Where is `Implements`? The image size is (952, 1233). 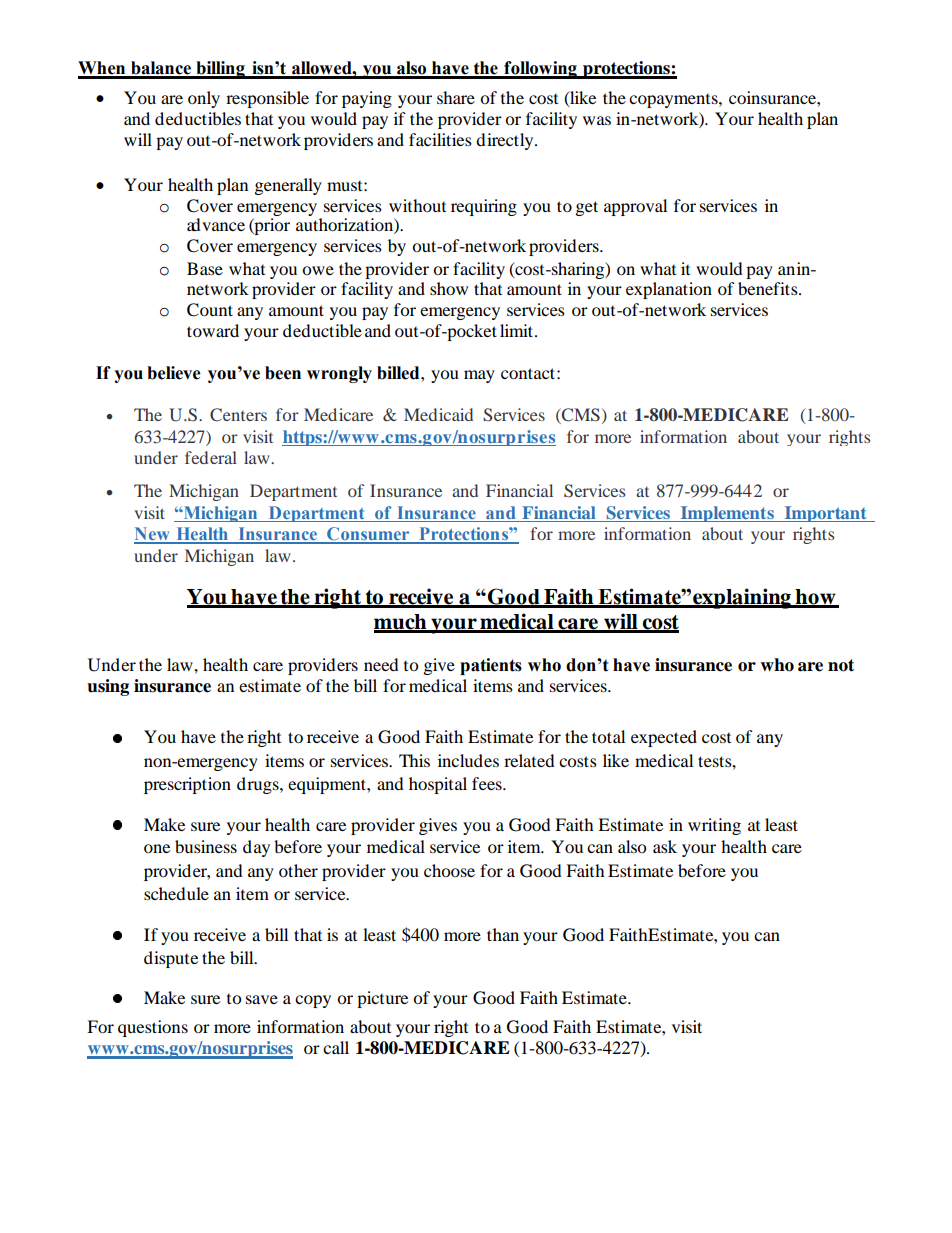
Implements is located at coordinates (727, 514).
